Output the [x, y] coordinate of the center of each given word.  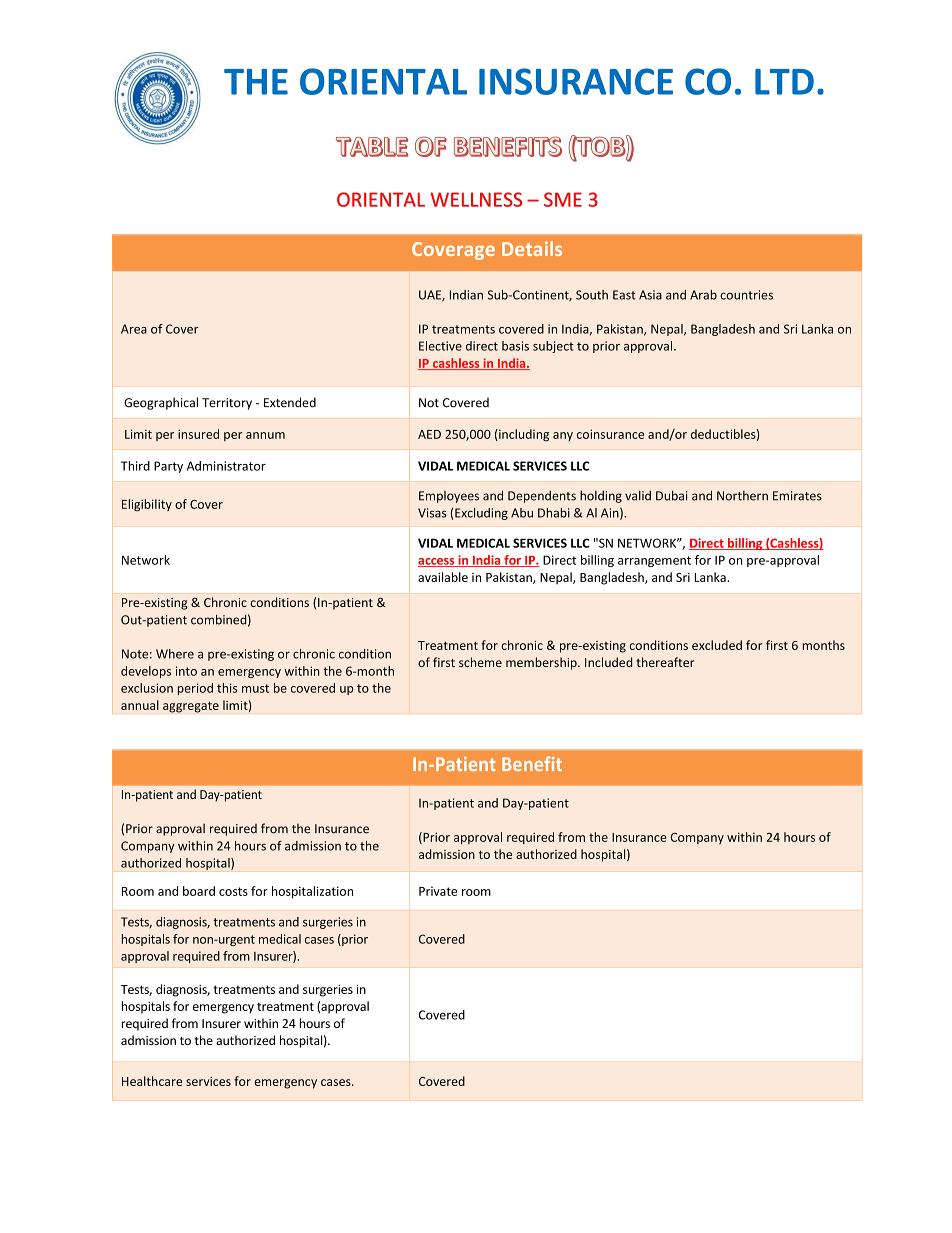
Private [438, 891]
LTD [784, 82]
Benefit [532, 763]
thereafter [665, 662]
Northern [742, 496]
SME [563, 199]
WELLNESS [477, 199]
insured [198, 434]
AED [429, 434]
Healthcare [152, 1081]
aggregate [191, 707]
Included [608, 662]
